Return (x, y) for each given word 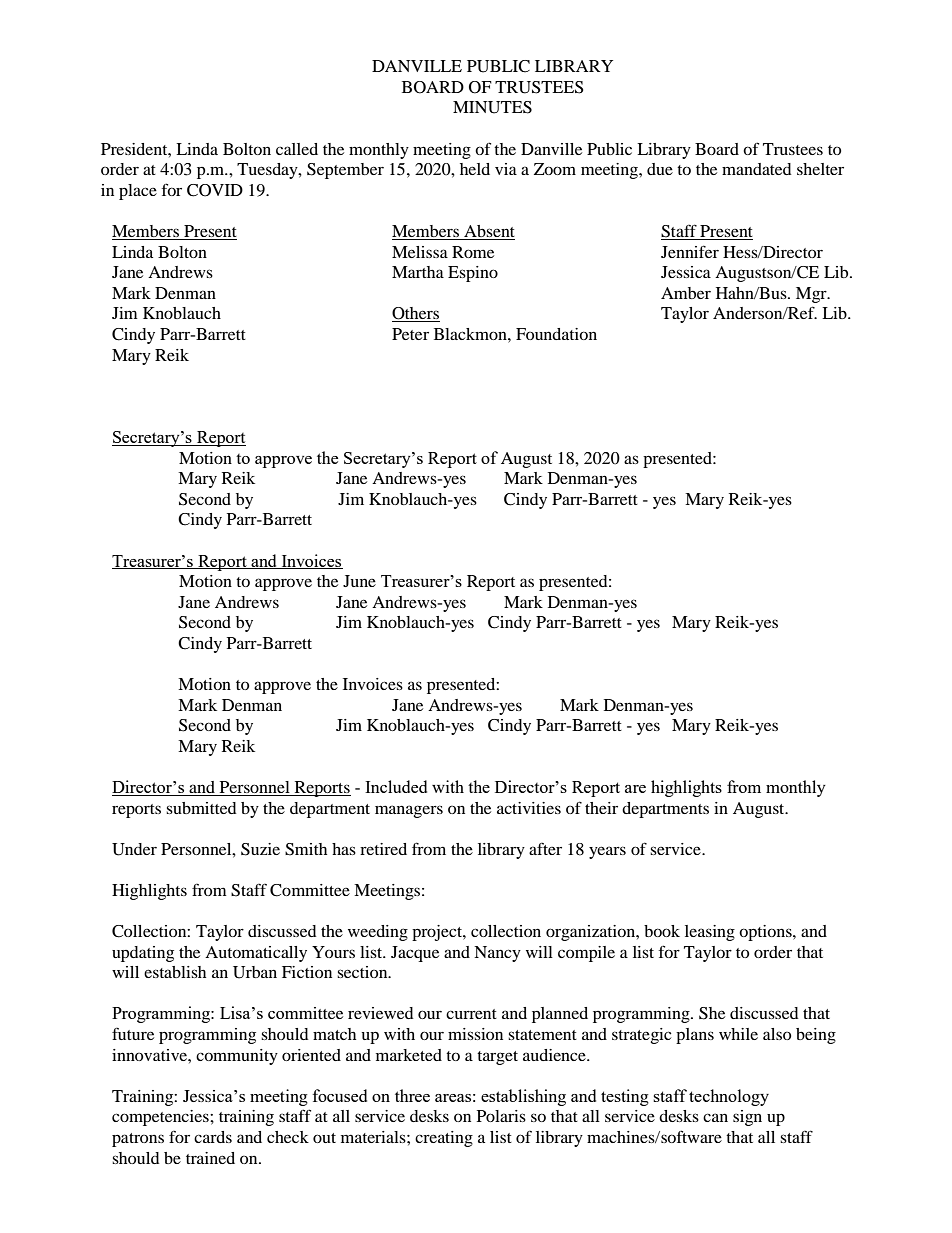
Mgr (812, 295)
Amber (686, 293)
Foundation (556, 334)
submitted (201, 808)
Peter (410, 334)
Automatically (256, 954)
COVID (215, 190)
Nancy (497, 954)
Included (396, 786)
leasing (710, 933)
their (601, 808)
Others (416, 314)
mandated (757, 169)
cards (213, 1137)
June (359, 581)
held (475, 169)
